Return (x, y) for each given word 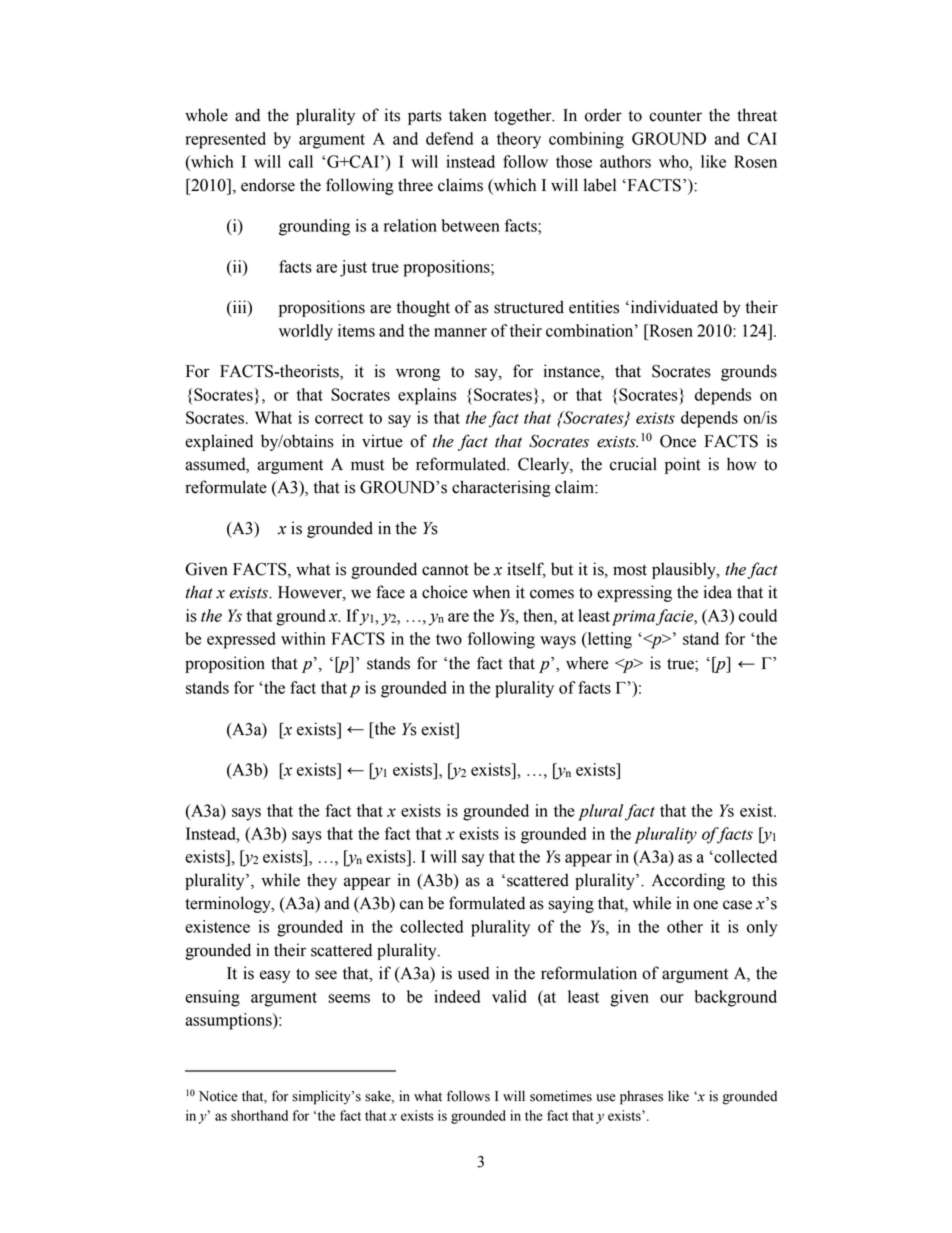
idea (718, 592)
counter (675, 116)
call (301, 161)
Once (678, 441)
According (688, 881)
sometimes (561, 1096)
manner (460, 332)
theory (519, 140)
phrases (641, 1098)
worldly (306, 332)
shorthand (259, 1115)
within (303, 638)
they (322, 881)
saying (571, 904)
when (491, 592)
